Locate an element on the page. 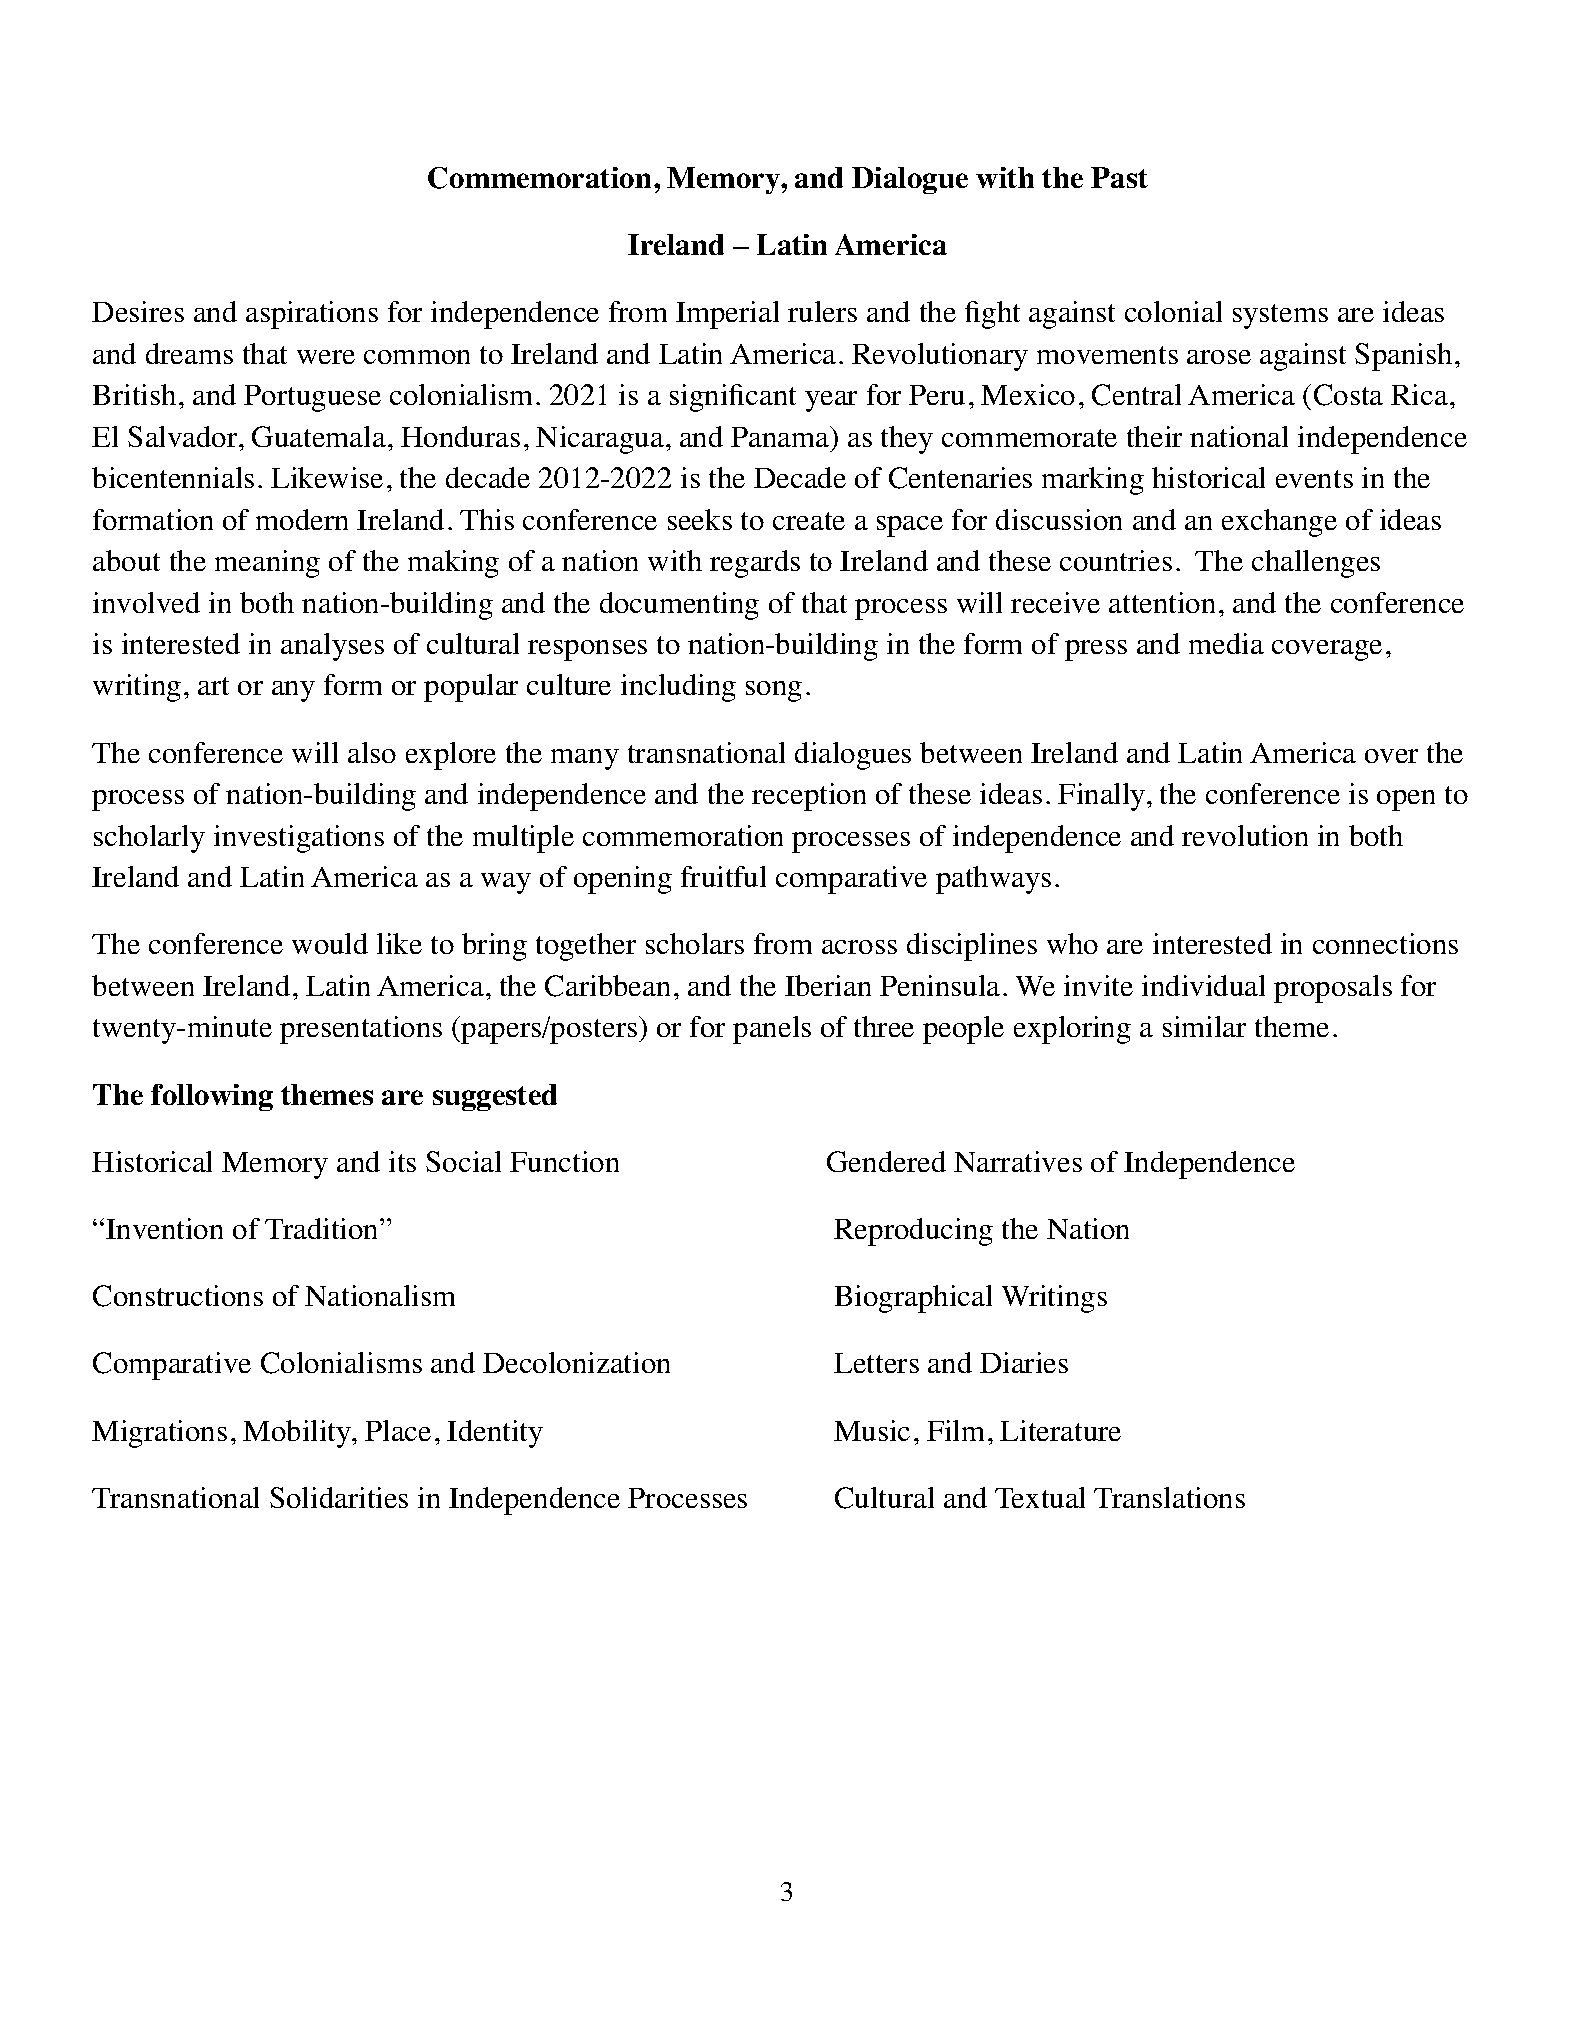 Image resolution: width=1576 pixels, height=2040 pixels. Mobility is located at coordinates (298, 1434).
